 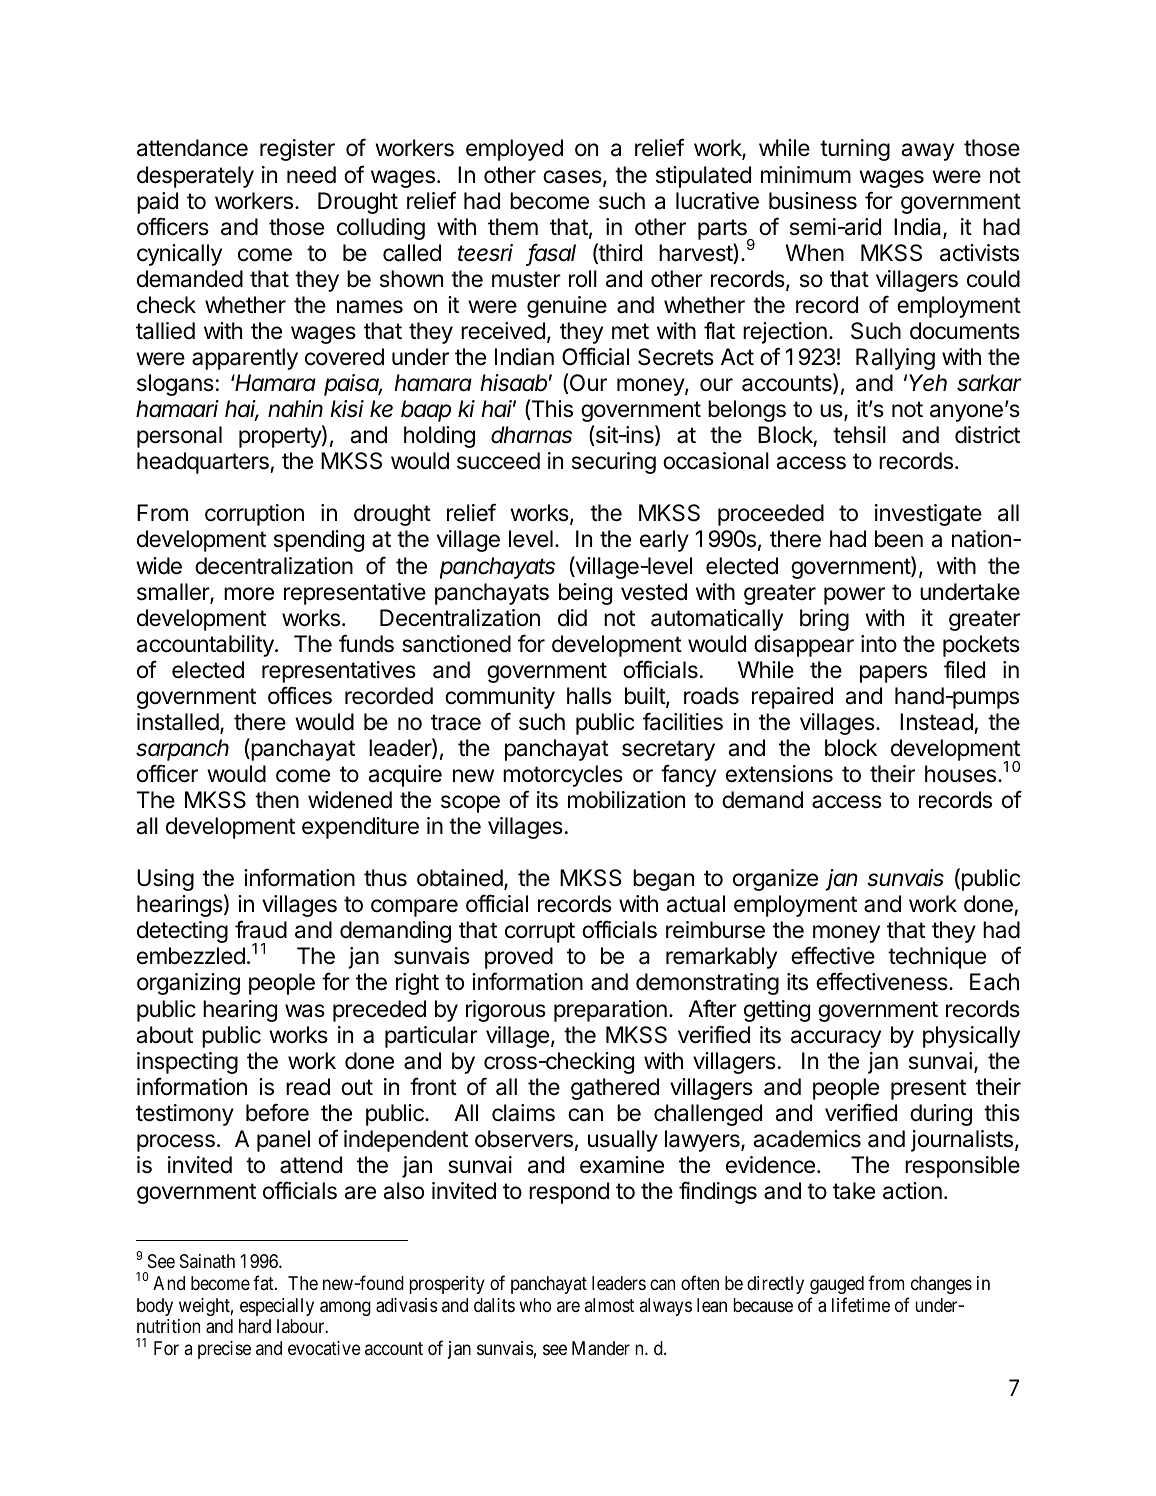 What do you see at coordinates (311, 175) in the screenshot?
I see `need` at bounding box center [311, 175].
